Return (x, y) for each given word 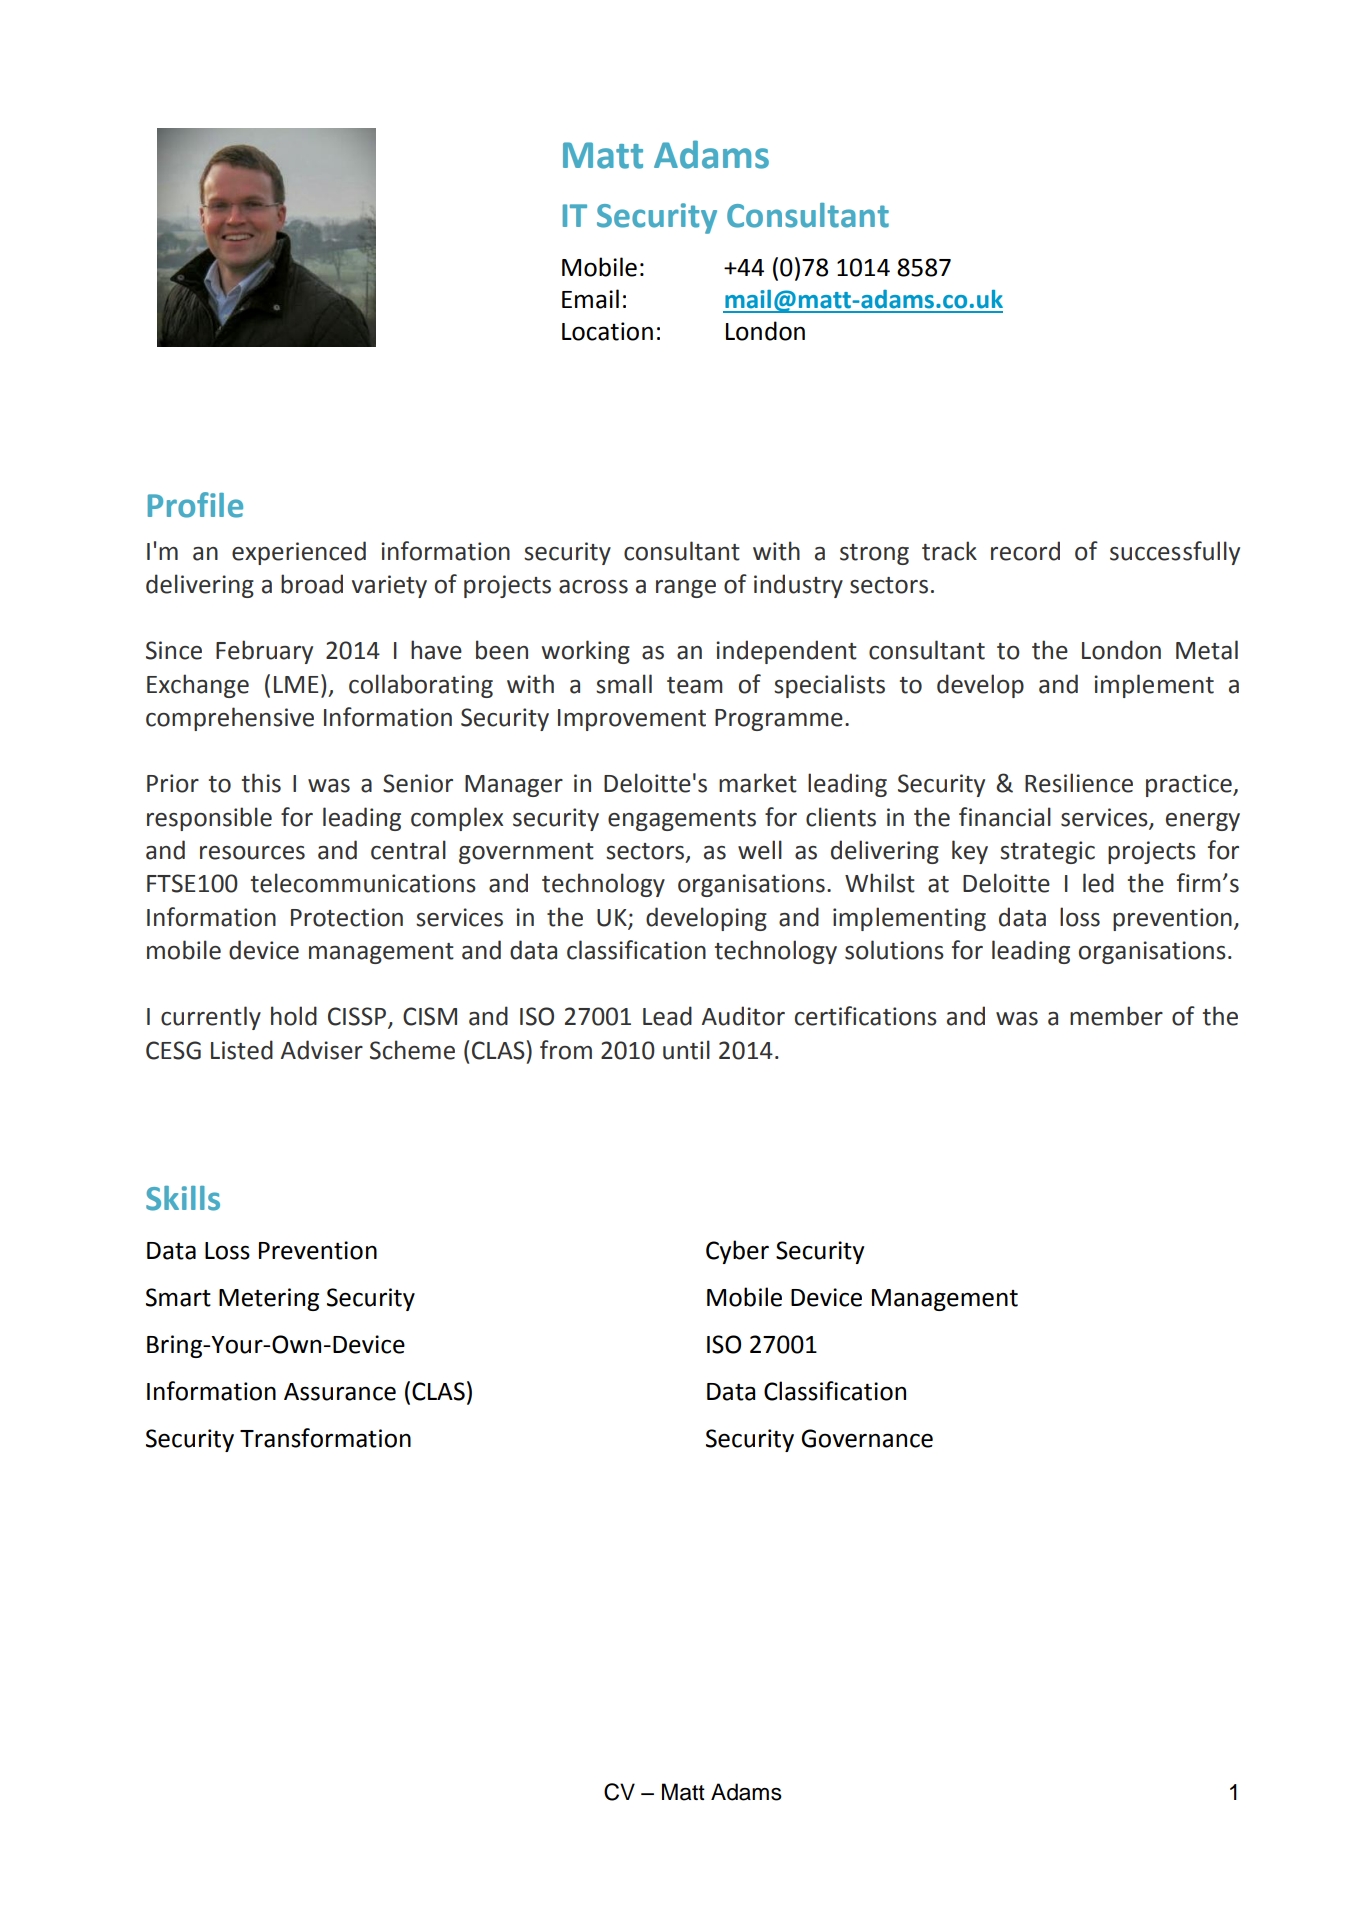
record (1025, 551)
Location (607, 331)
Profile (195, 505)
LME (296, 684)
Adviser (322, 1050)
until (686, 1050)
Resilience (1079, 783)
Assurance (340, 1392)
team (695, 685)
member (1116, 1016)
